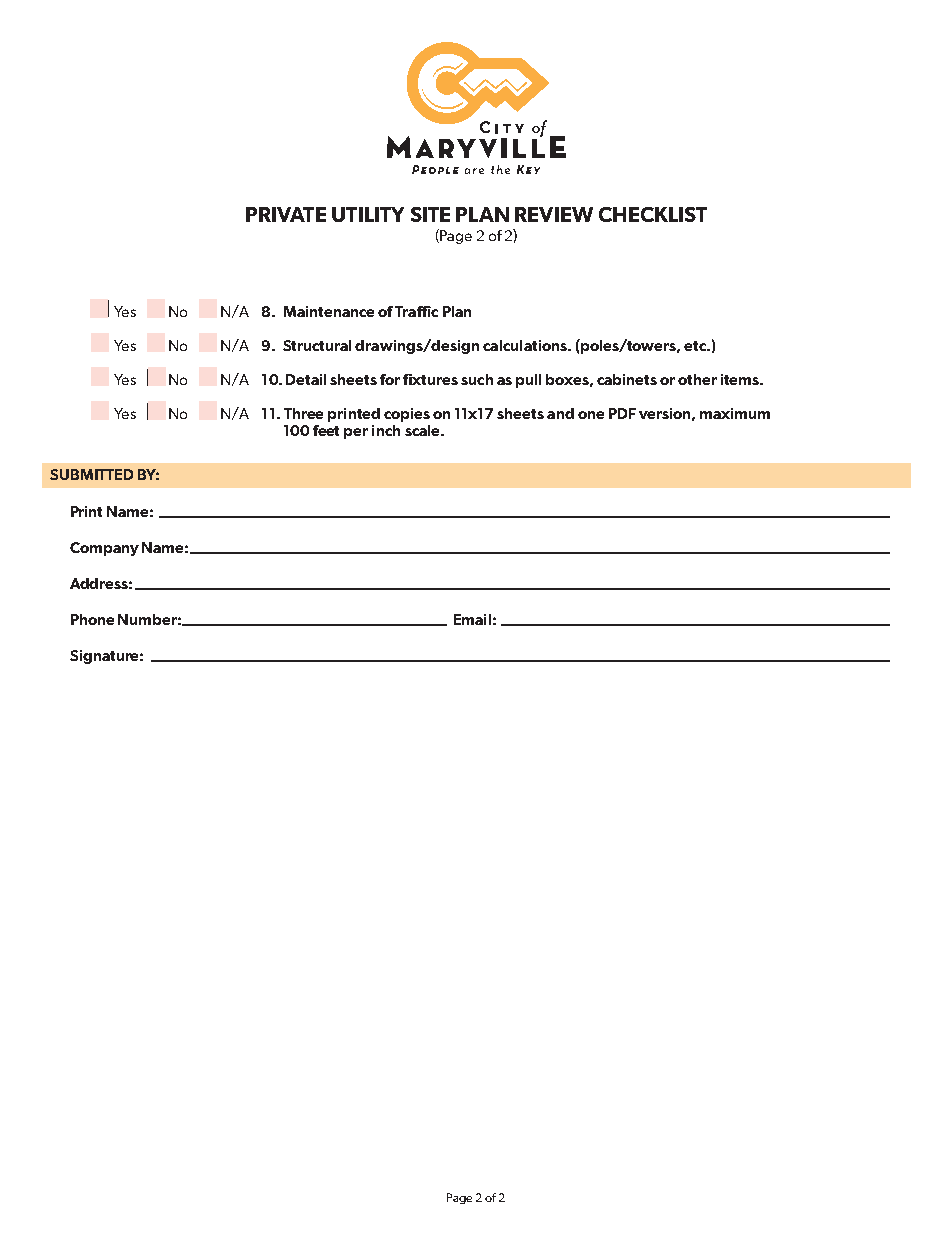 The image size is (952, 1233). What do you see at coordinates (92, 619) in the screenshot?
I see `Phone` at bounding box center [92, 619].
